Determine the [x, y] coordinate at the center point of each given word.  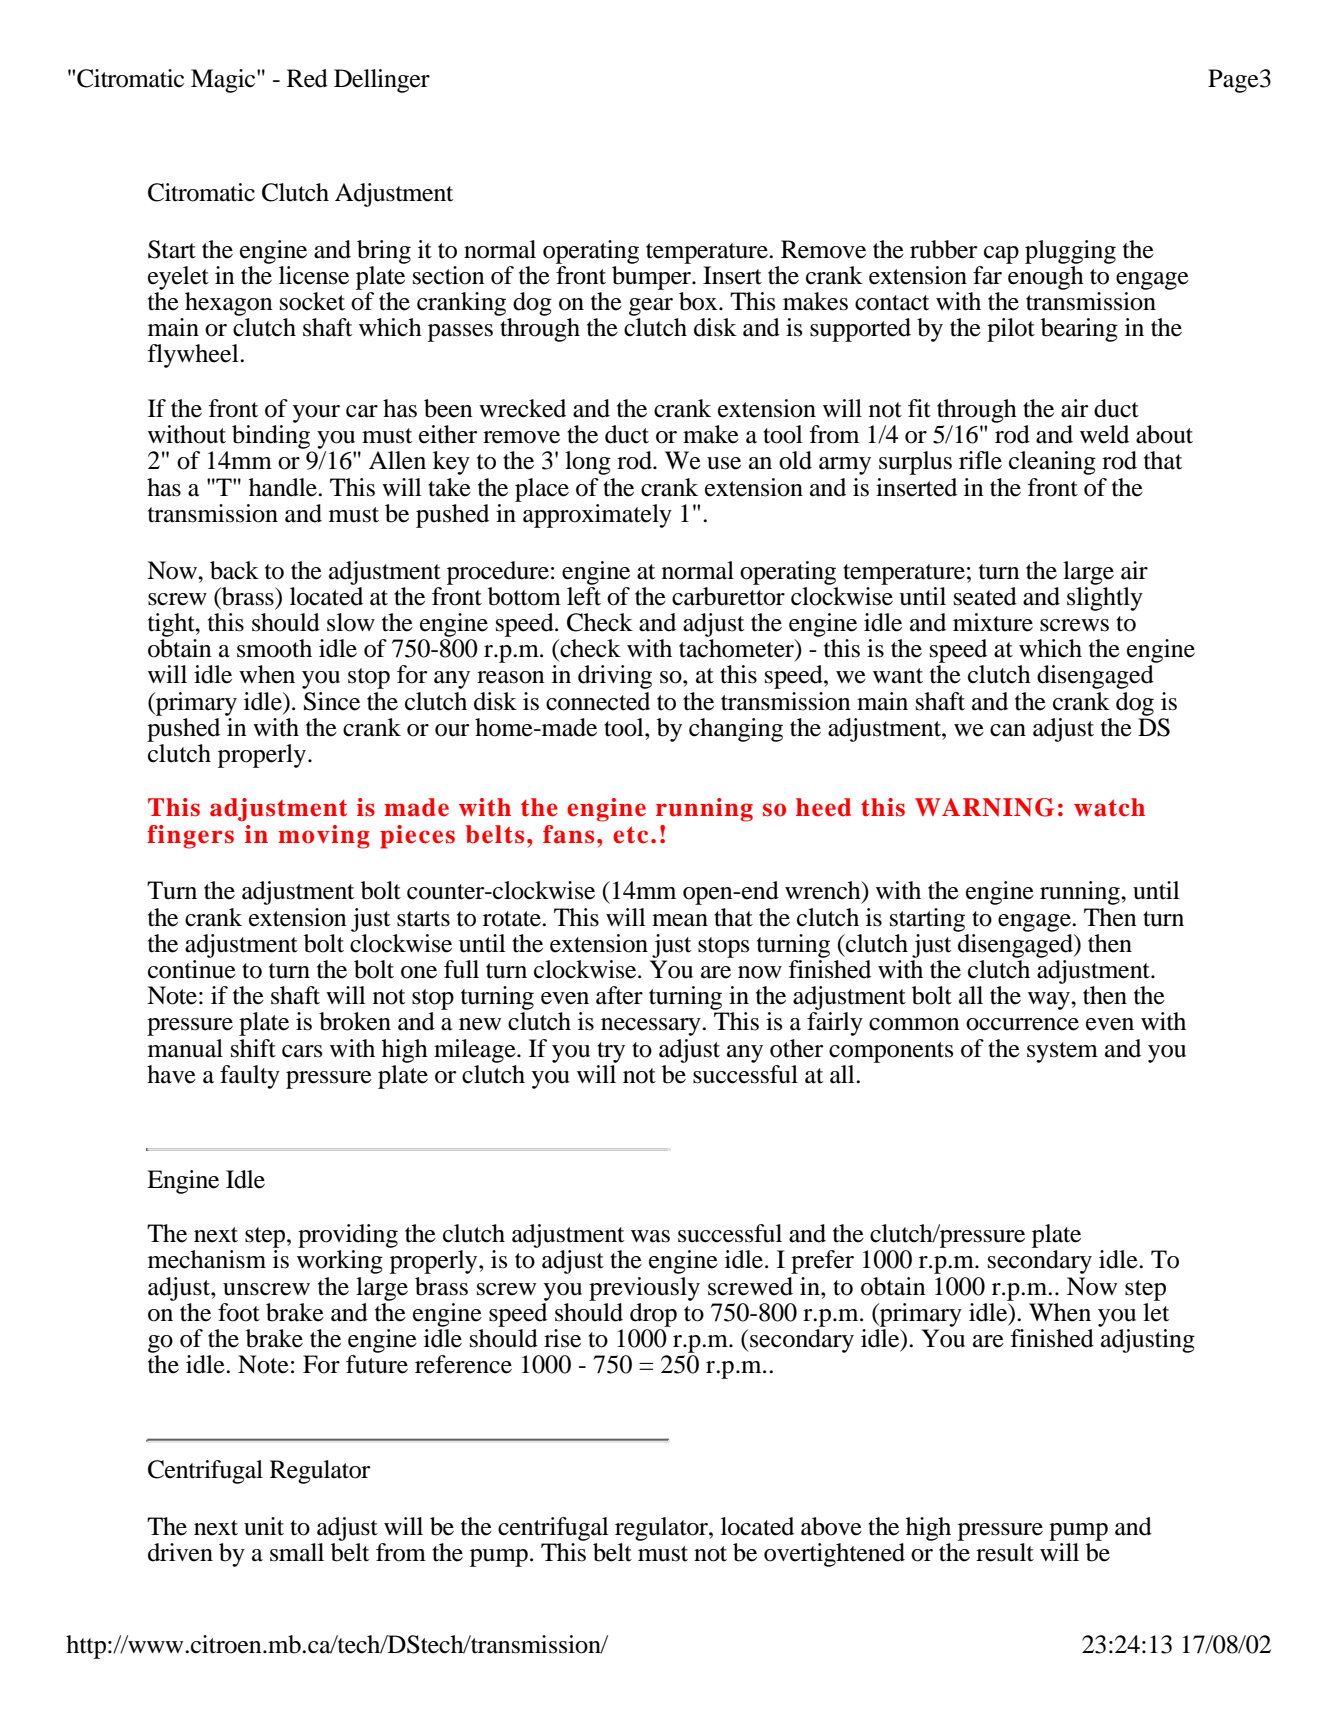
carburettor [728, 595]
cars [302, 1051]
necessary [652, 1027]
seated [985, 596]
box [699, 301]
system [1062, 1052]
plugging [1070, 252]
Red [307, 78]
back [234, 570]
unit [264, 1526]
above [831, 1526]
